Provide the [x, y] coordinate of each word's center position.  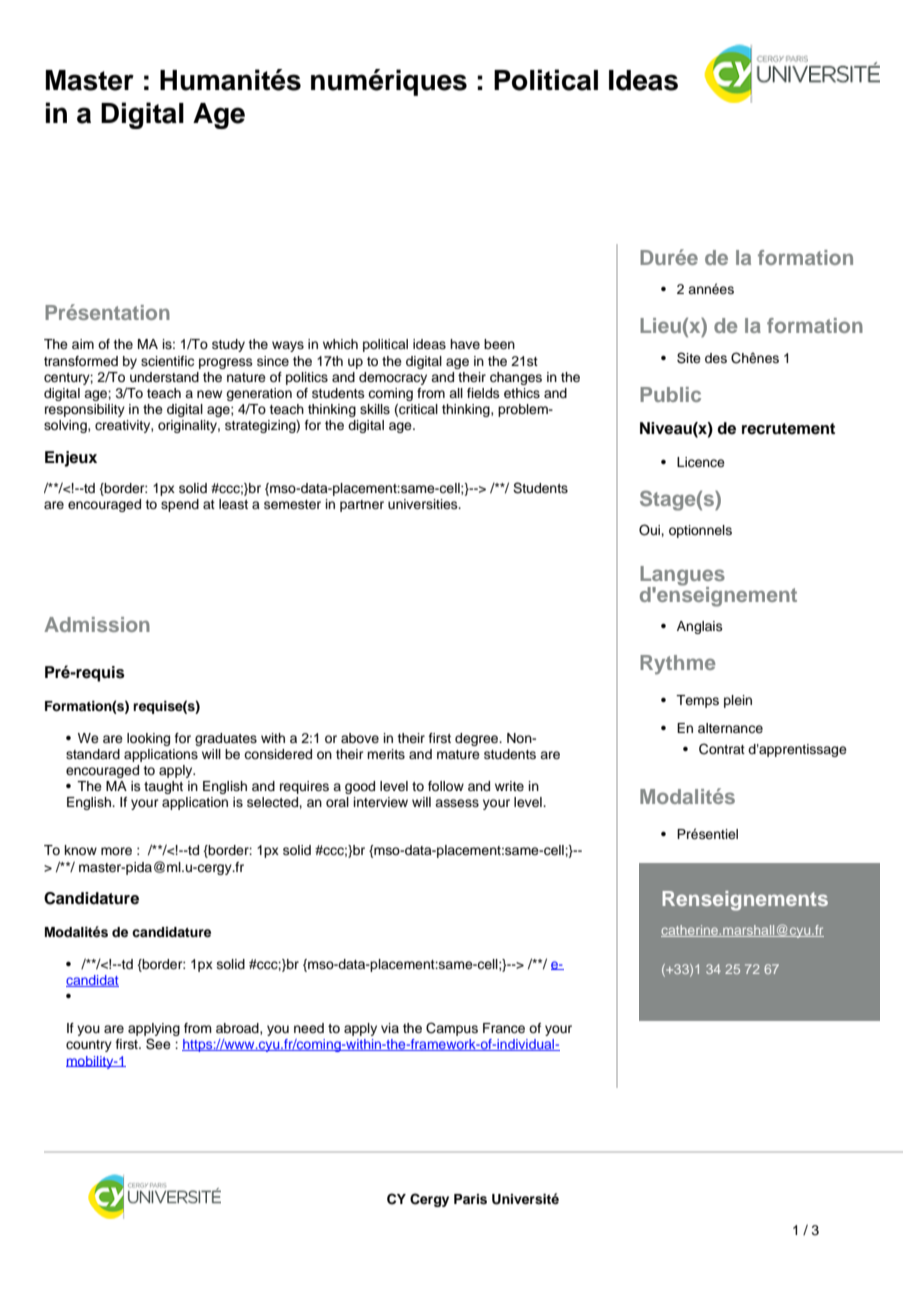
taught [163, 787]
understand [164, 377]
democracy [393, 378]
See [158, 1044]
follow [446, 786]
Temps [697, 701]
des [716, 358]
